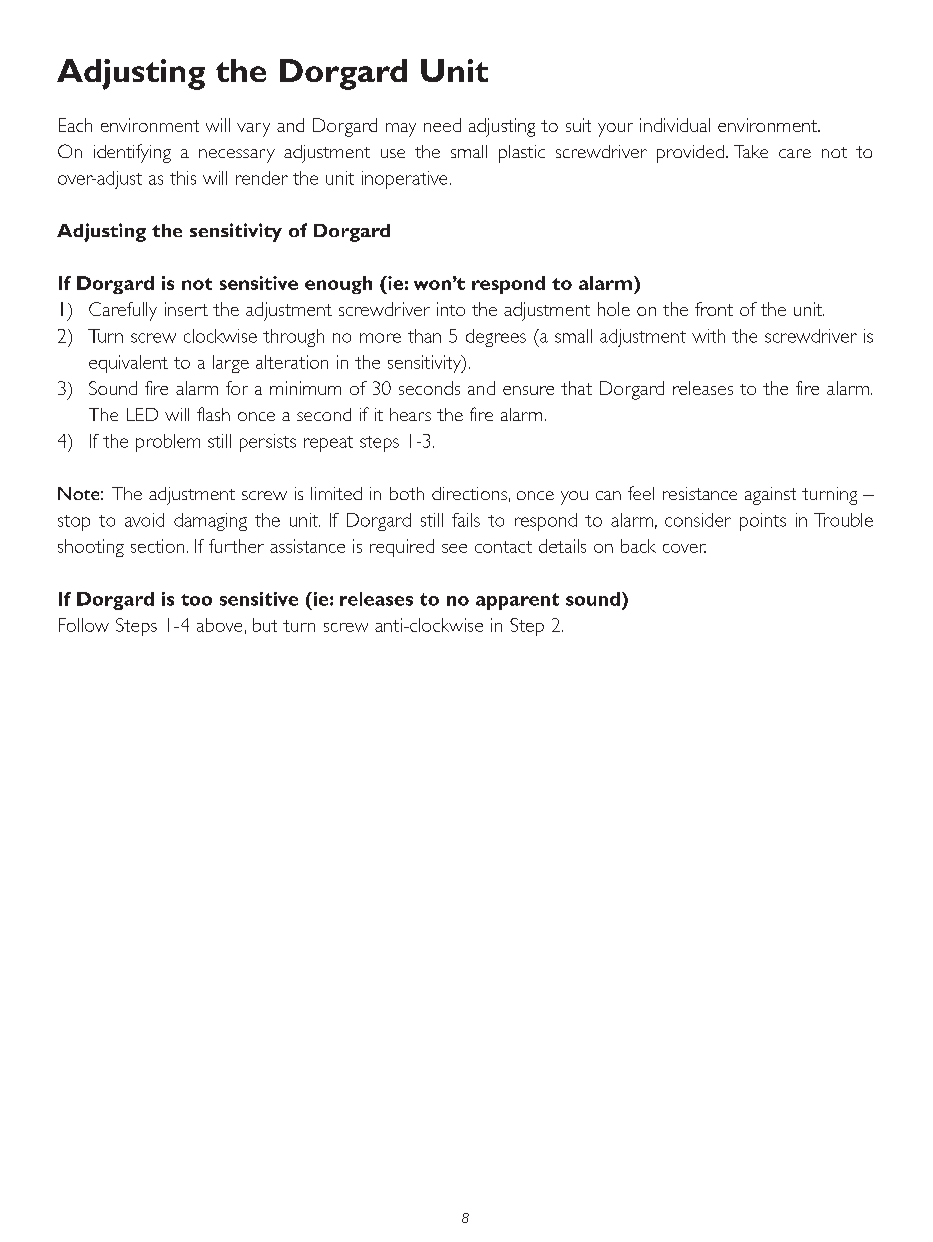 This page has width=933, height=1242. What do you see at coordinates (196, 600) in the page?
I see `too` at bounding box center [196, 600].
